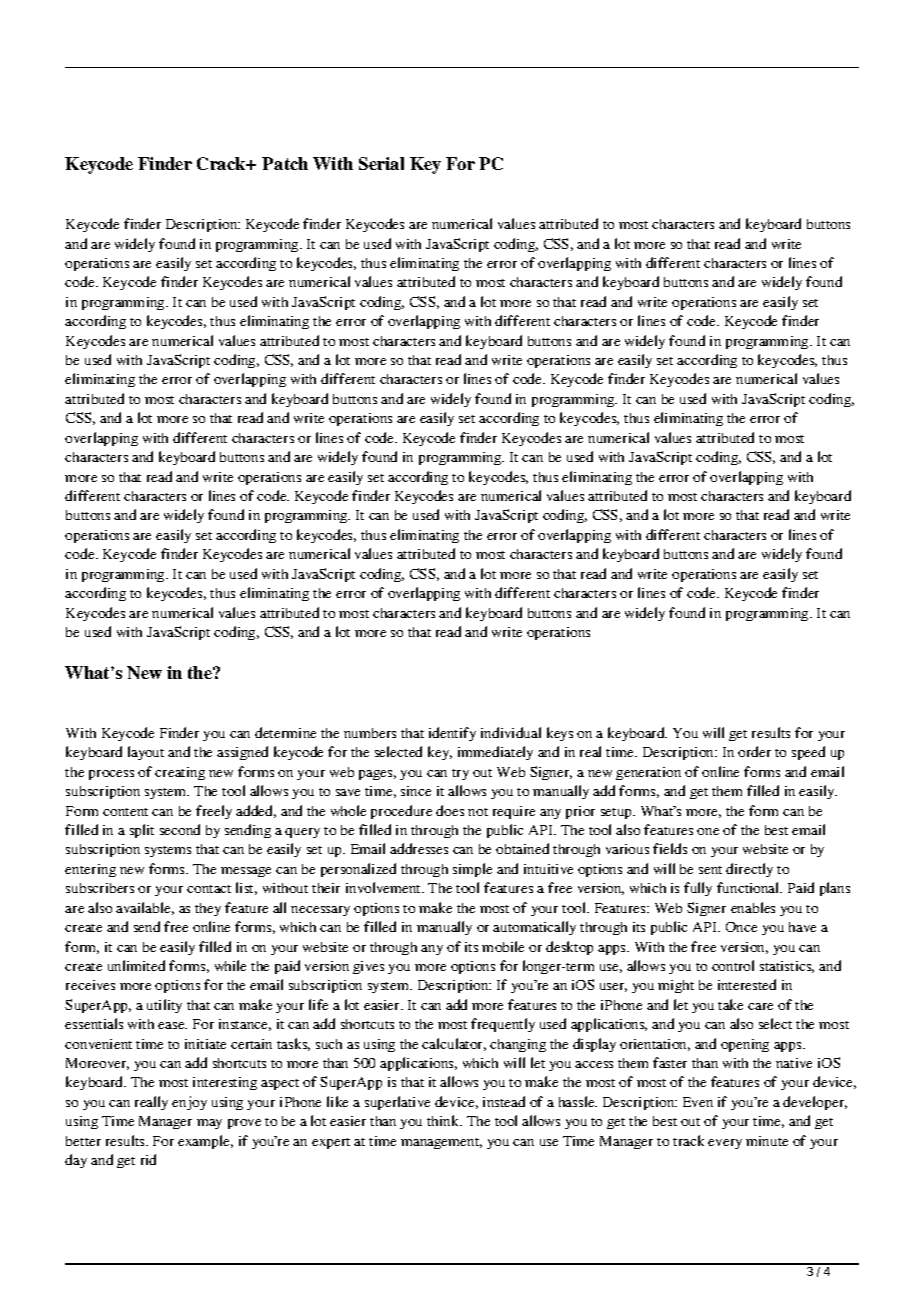  I want to click on Serial, so click(381, 163).
